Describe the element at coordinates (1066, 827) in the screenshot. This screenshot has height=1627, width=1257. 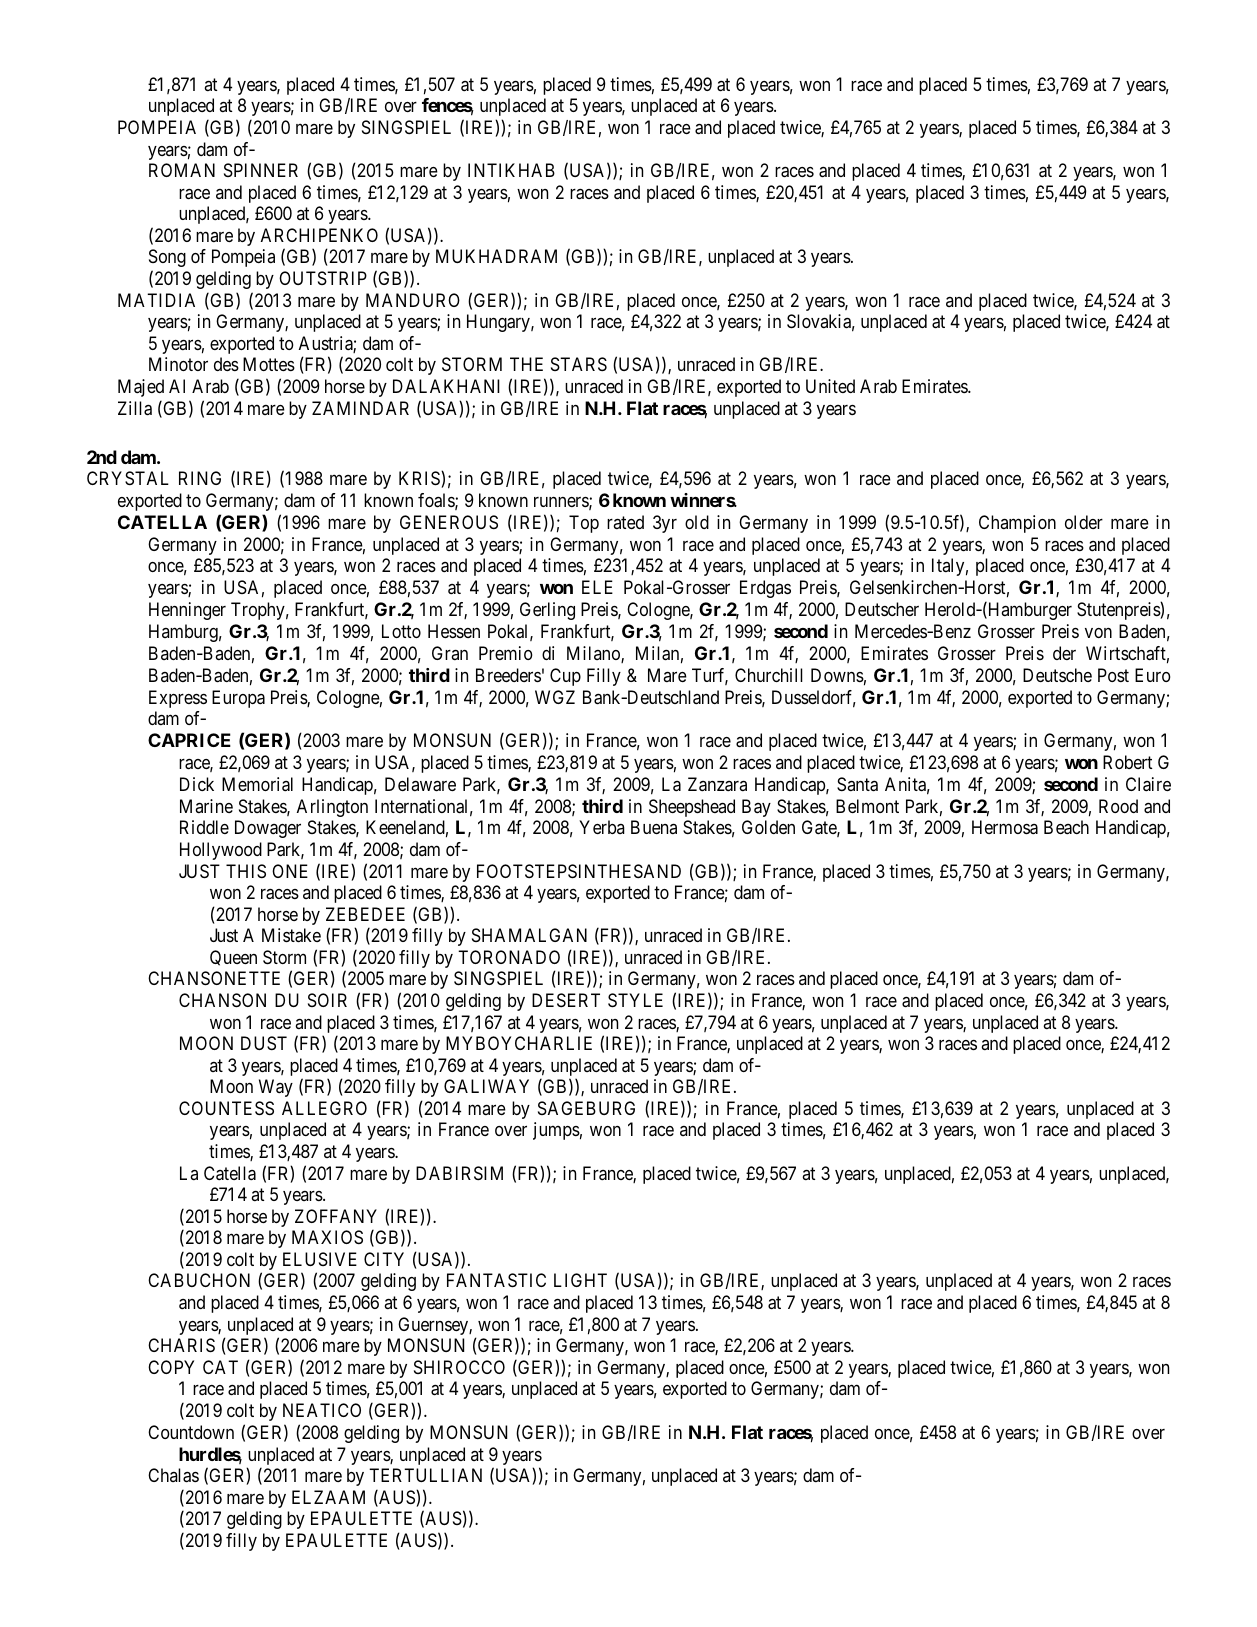
I see `Beach` at that location.
